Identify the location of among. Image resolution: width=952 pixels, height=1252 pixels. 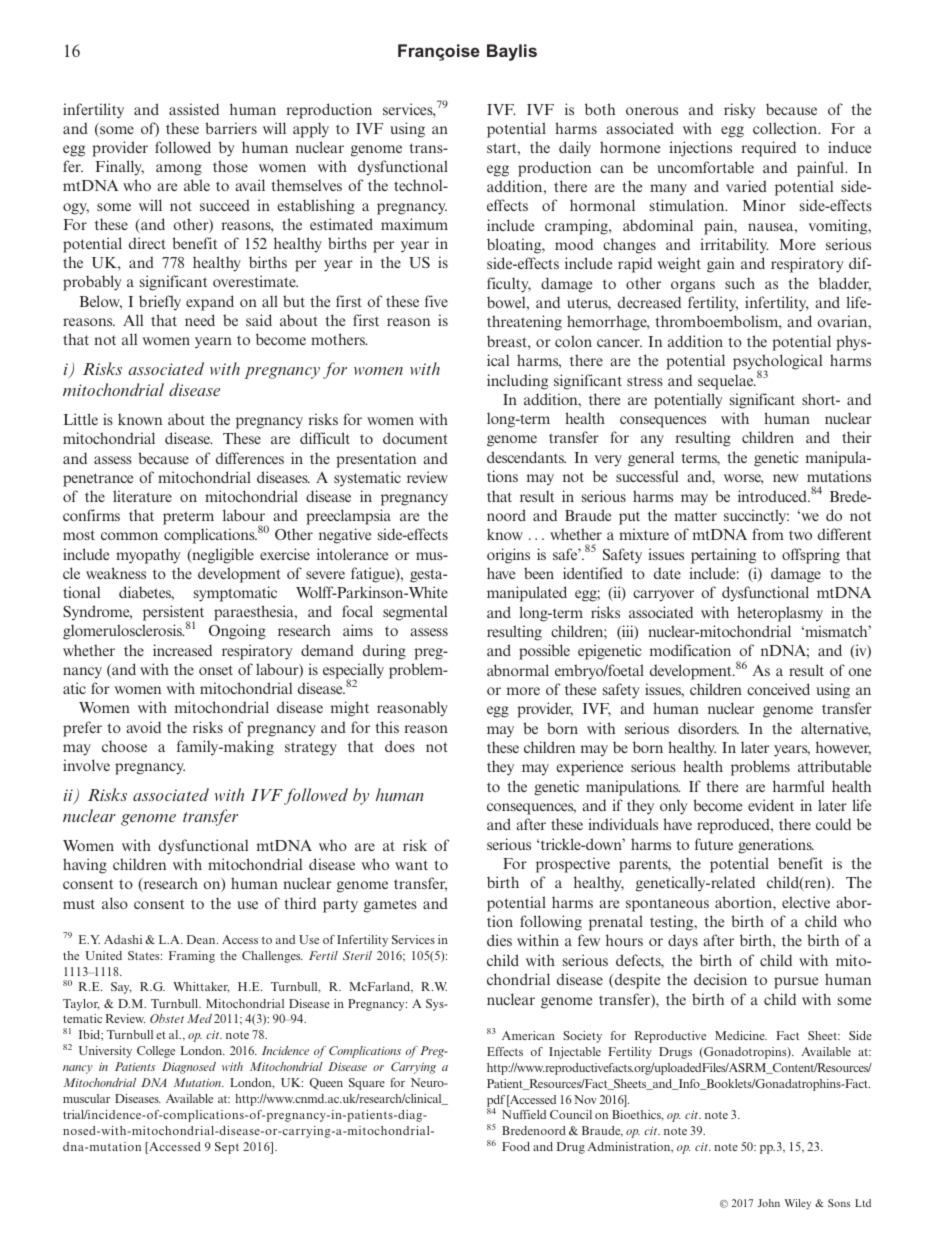
(179, 170).
